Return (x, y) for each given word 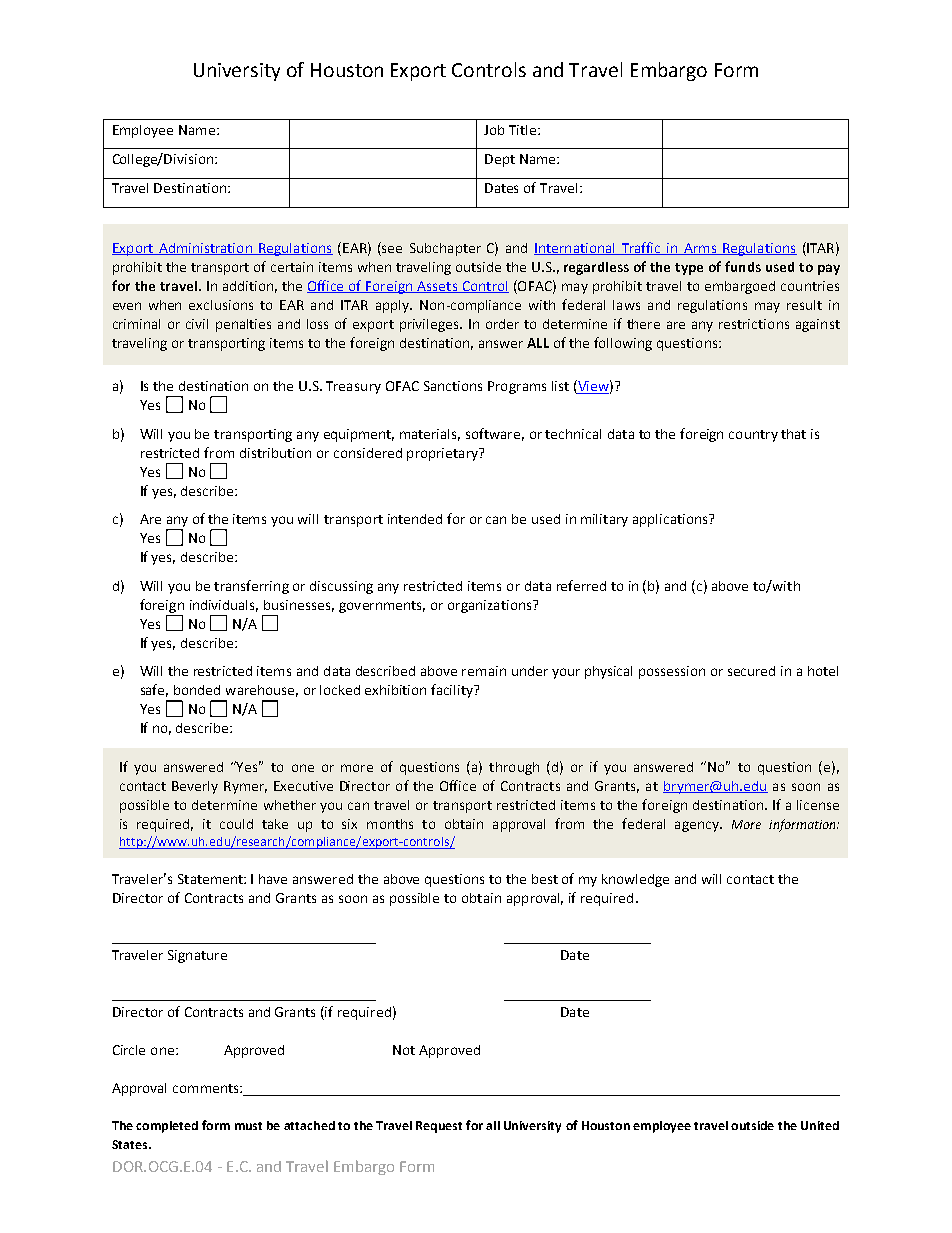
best (545, 879)
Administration (205, 249)
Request (439, 1127)
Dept (500, 160)
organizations (491, 606)
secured (751, 671)
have (273, 879)
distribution (275, 453)
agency (698, 826)
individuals (224, 606)
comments (207, 1088)
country (753, 436)
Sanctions (453, 386)
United (820, 1125)
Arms (700, 249)
